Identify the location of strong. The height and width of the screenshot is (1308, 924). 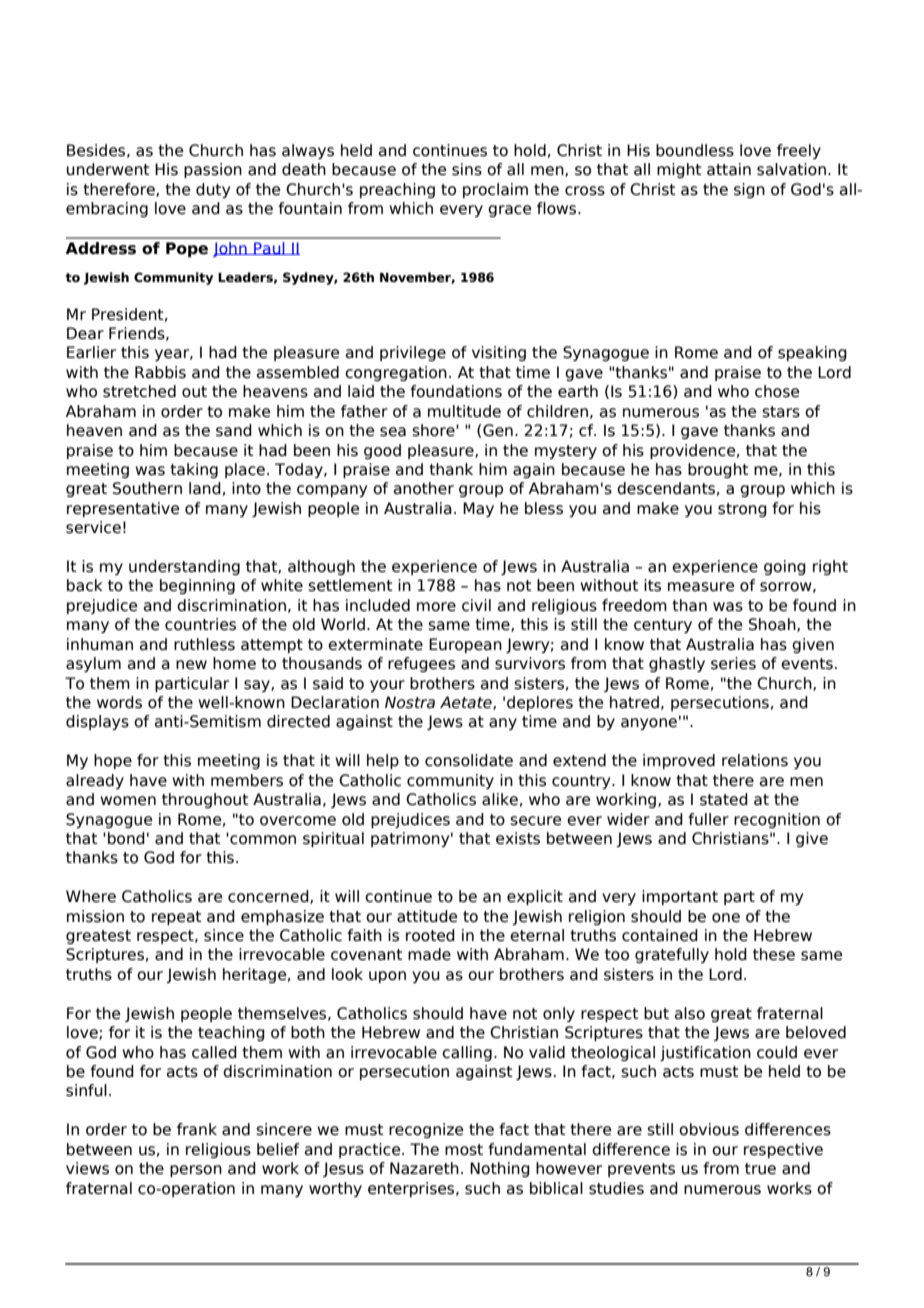
(742, 510).
